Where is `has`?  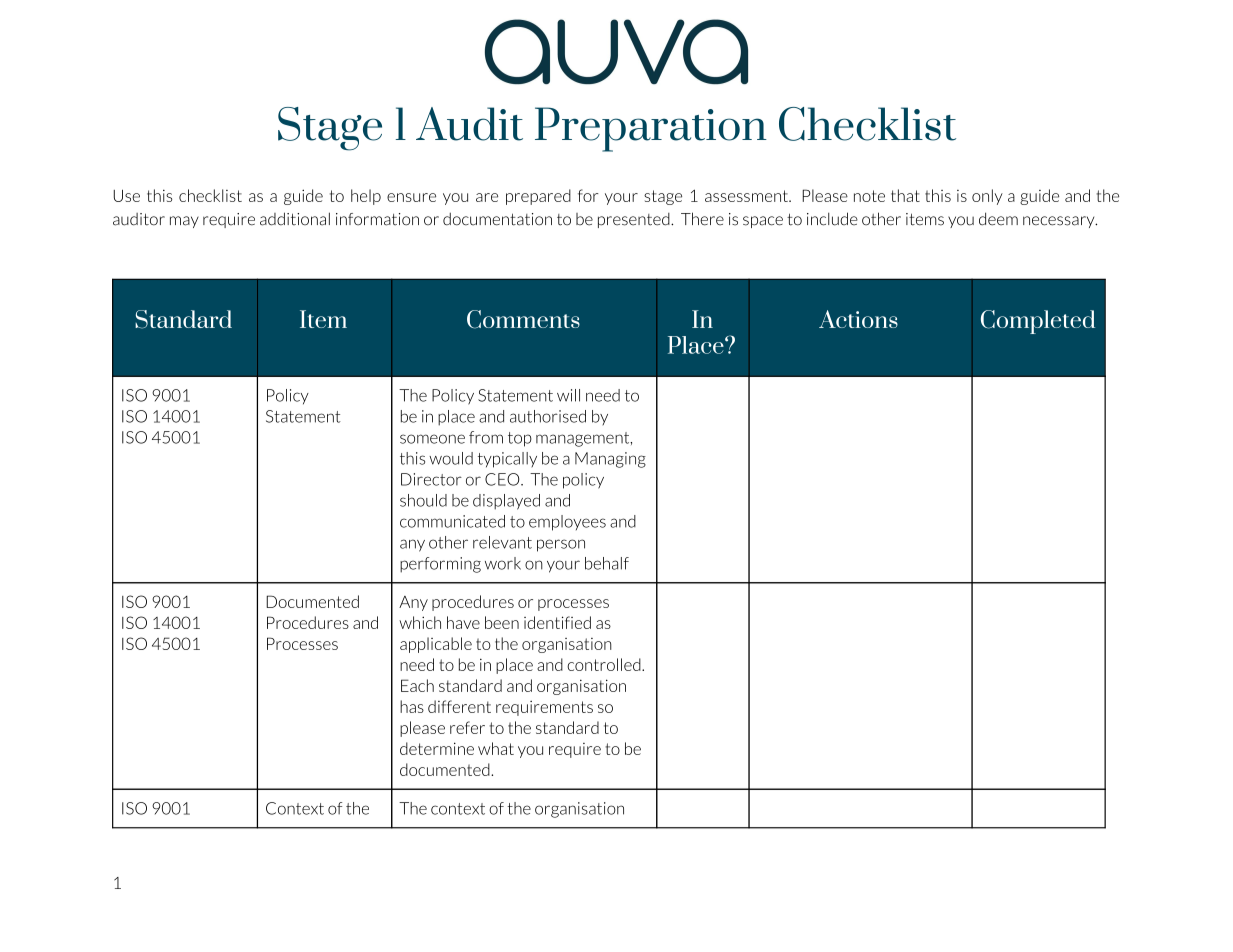 has is located at coordinates (412, 706).
